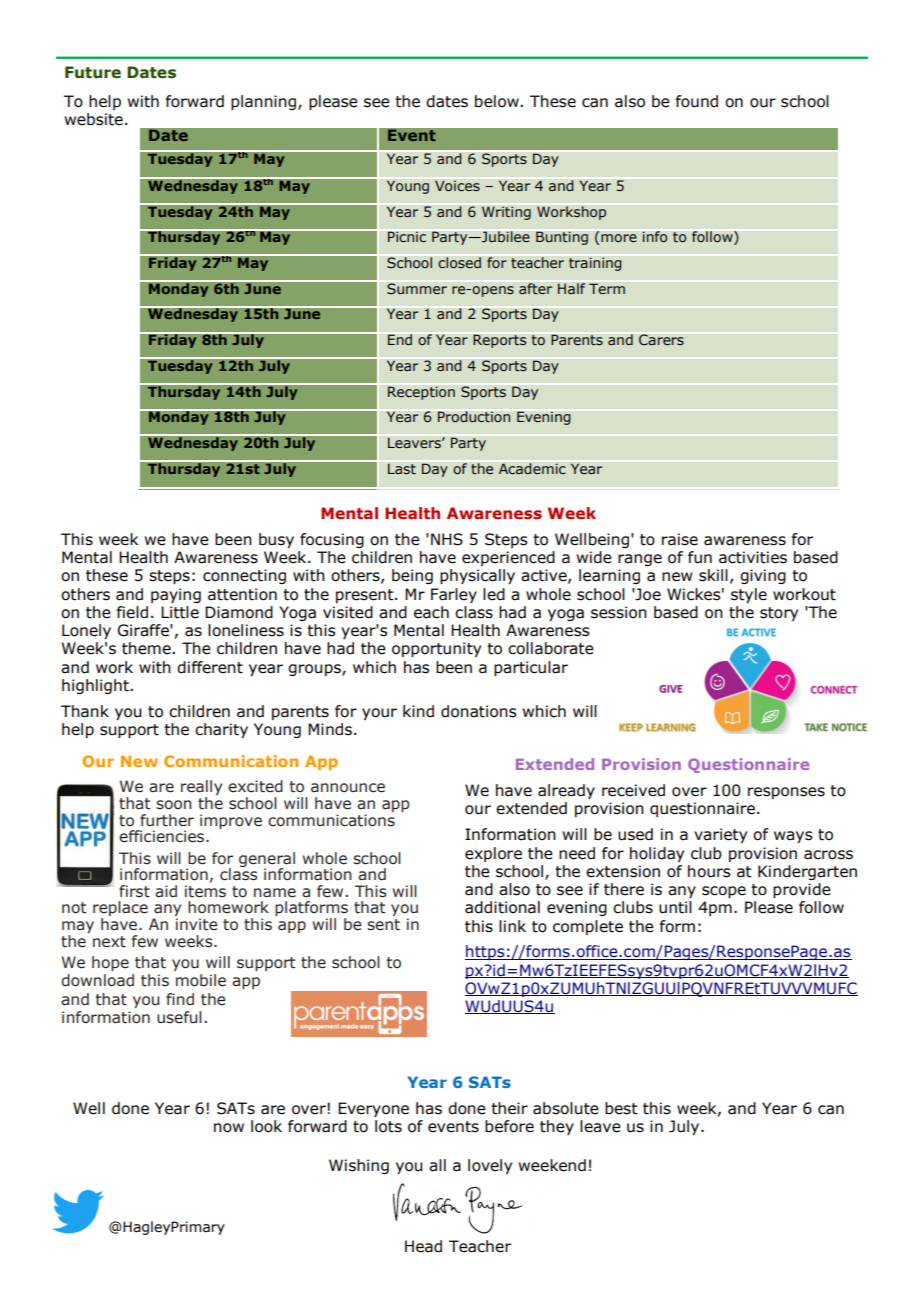  What do you see at coordinates (512, 926) in the document?
I see `link` at bounding box center [512, 926].
